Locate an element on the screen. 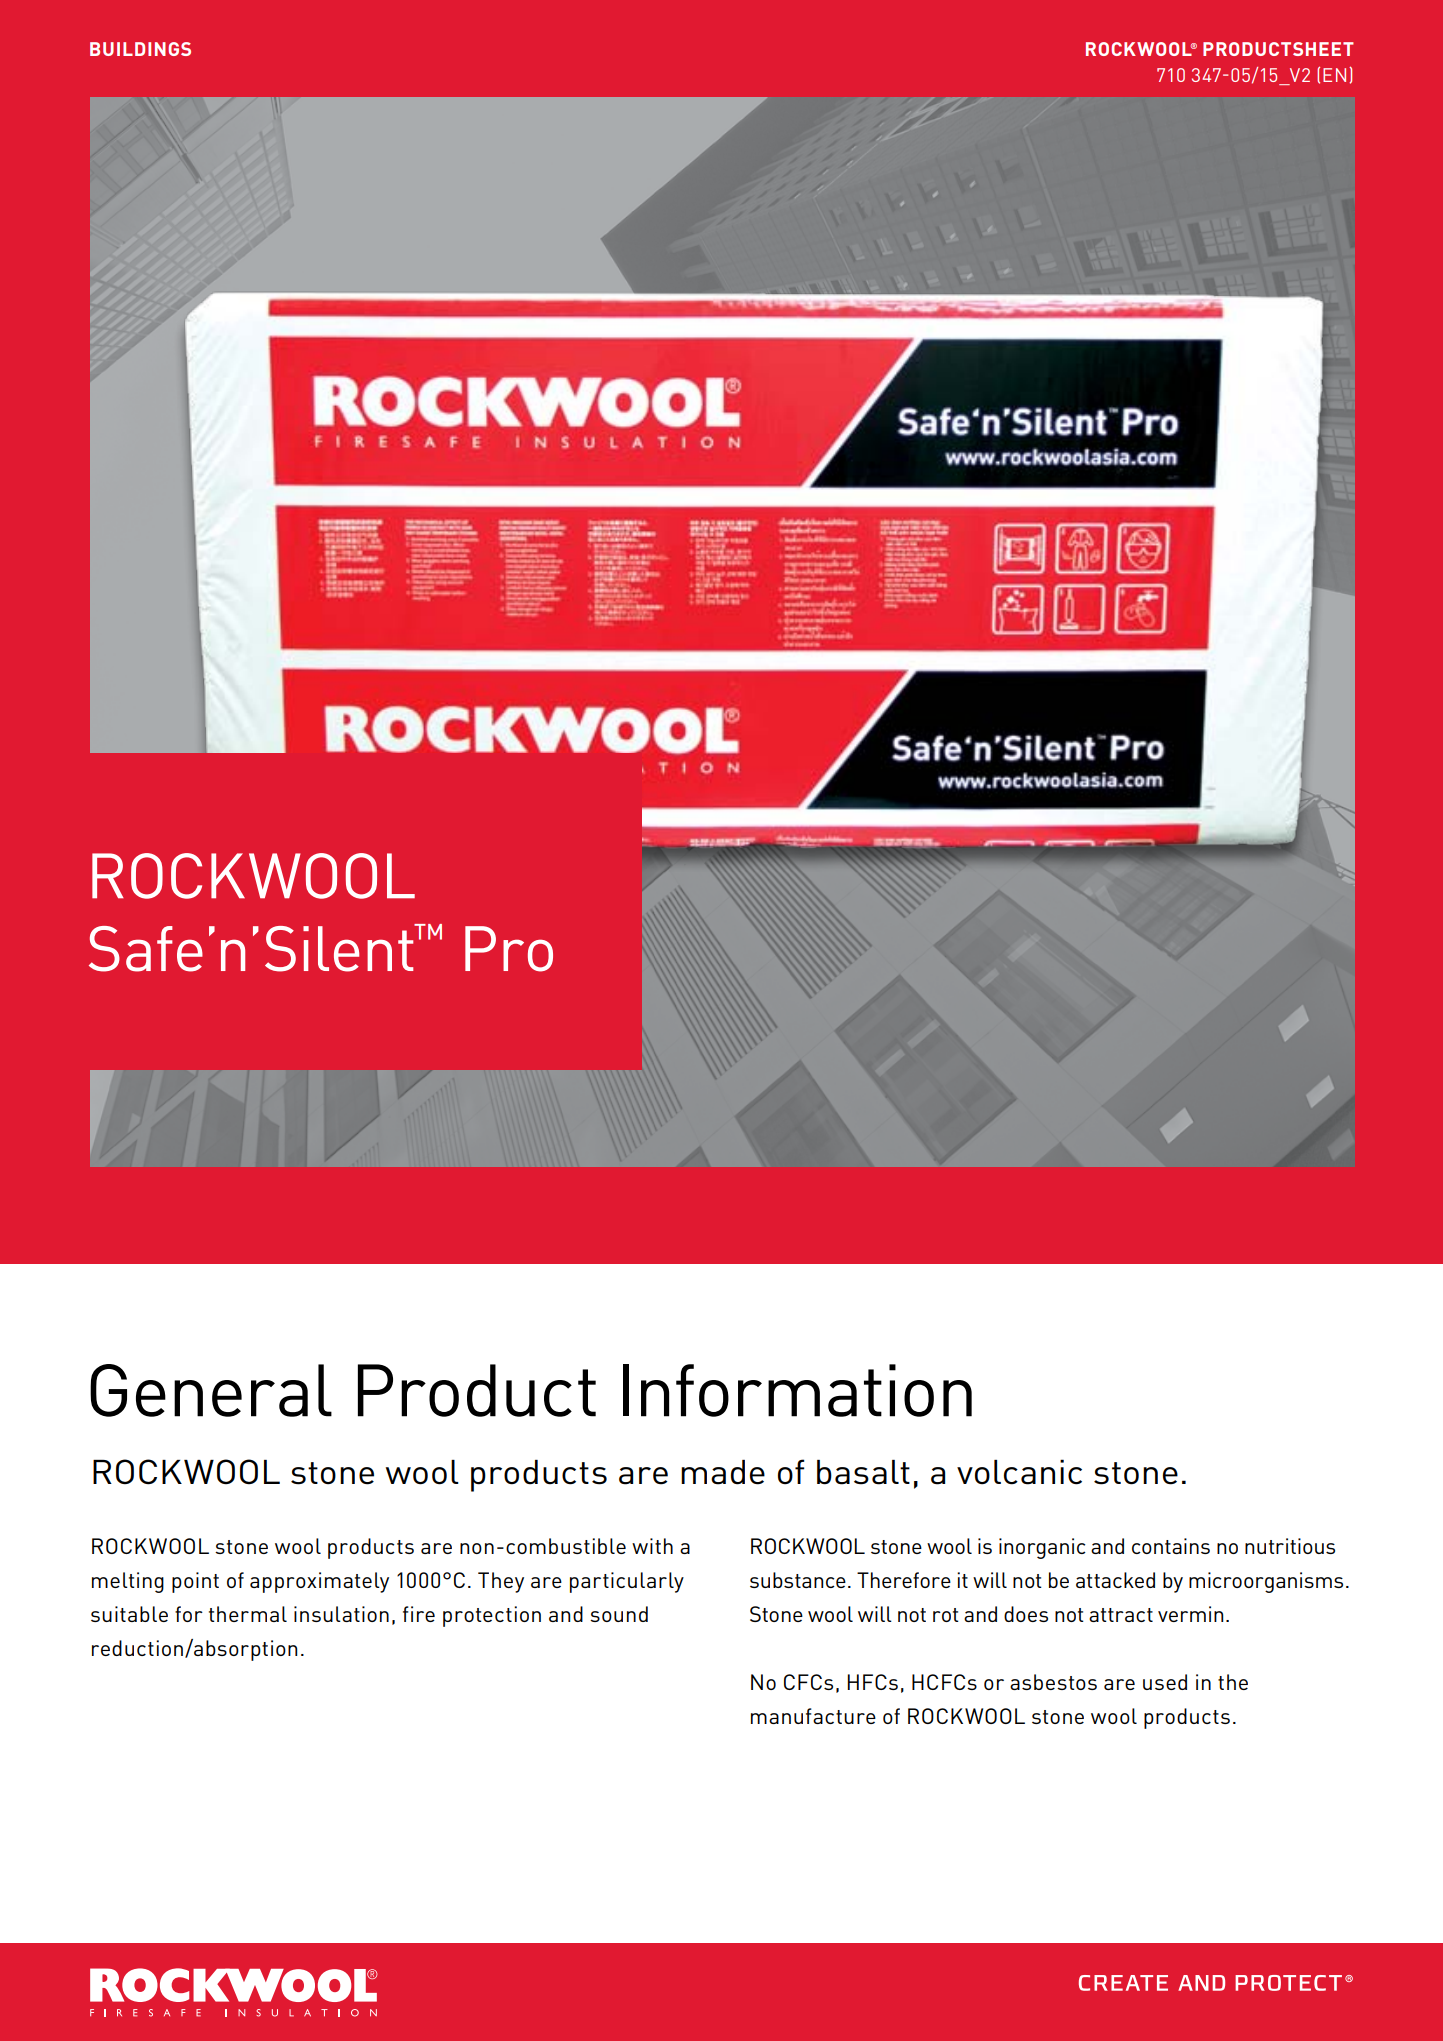  approximately is located at coordinates (319, 1582).
